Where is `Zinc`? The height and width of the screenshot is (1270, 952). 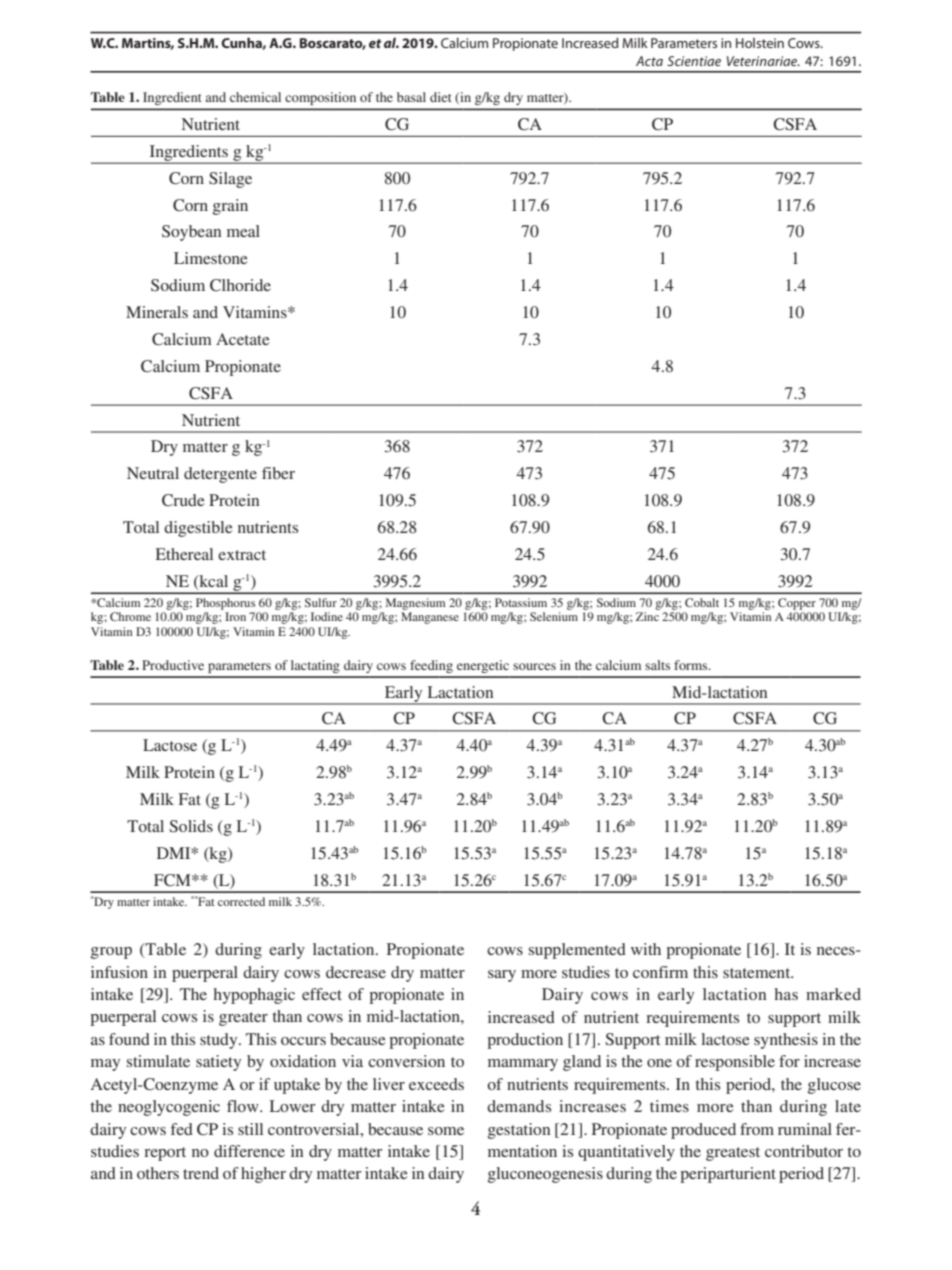 Zinc is located at coordinates (647, 616).
